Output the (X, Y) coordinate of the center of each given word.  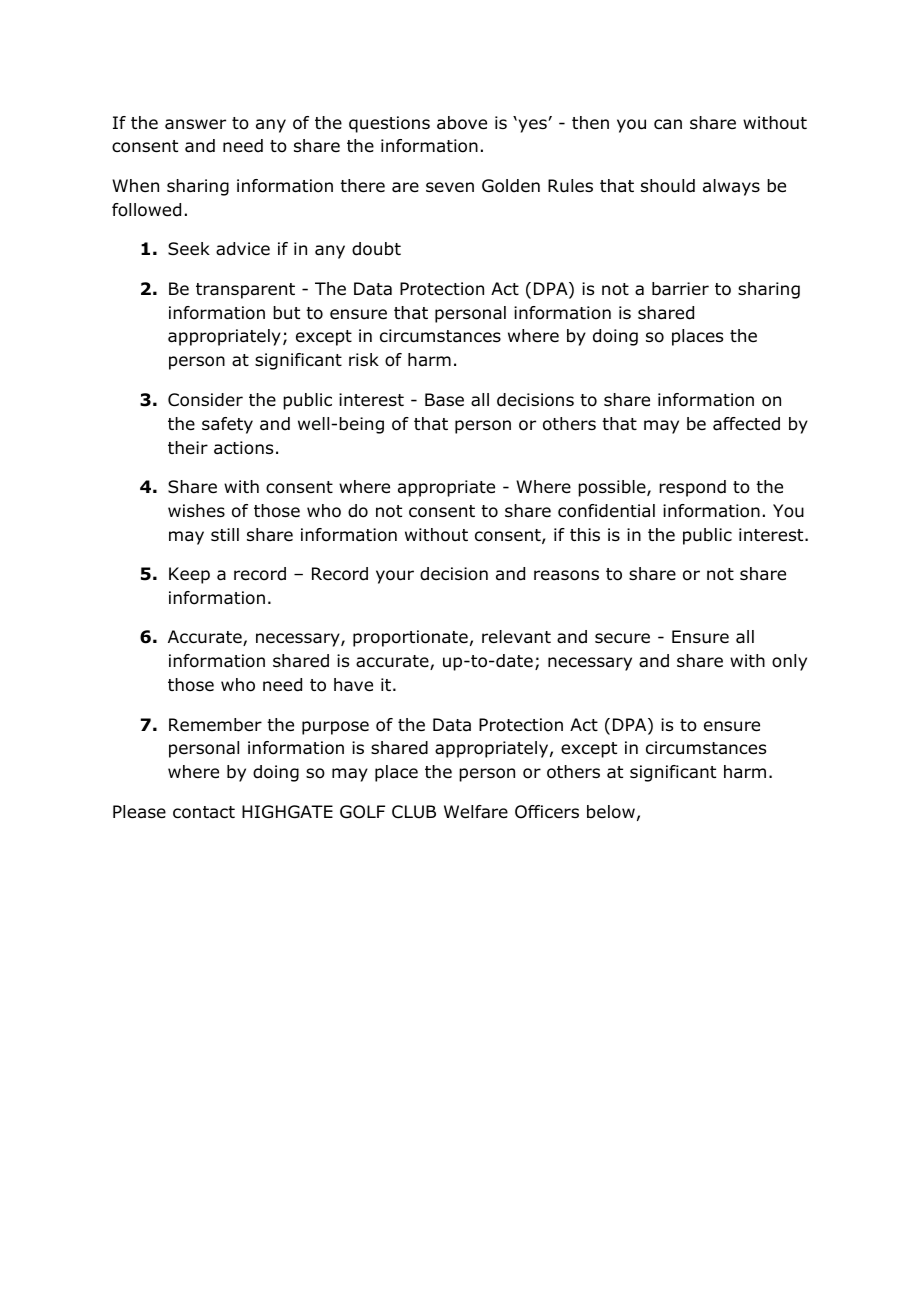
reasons (566, 575)
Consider (205, 400)
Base (444, 400)
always (731, 187)
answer (195, 124)
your (395, 577)
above (462, 123)
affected (746, 424)
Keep (189, 575)
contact (204, 812)
